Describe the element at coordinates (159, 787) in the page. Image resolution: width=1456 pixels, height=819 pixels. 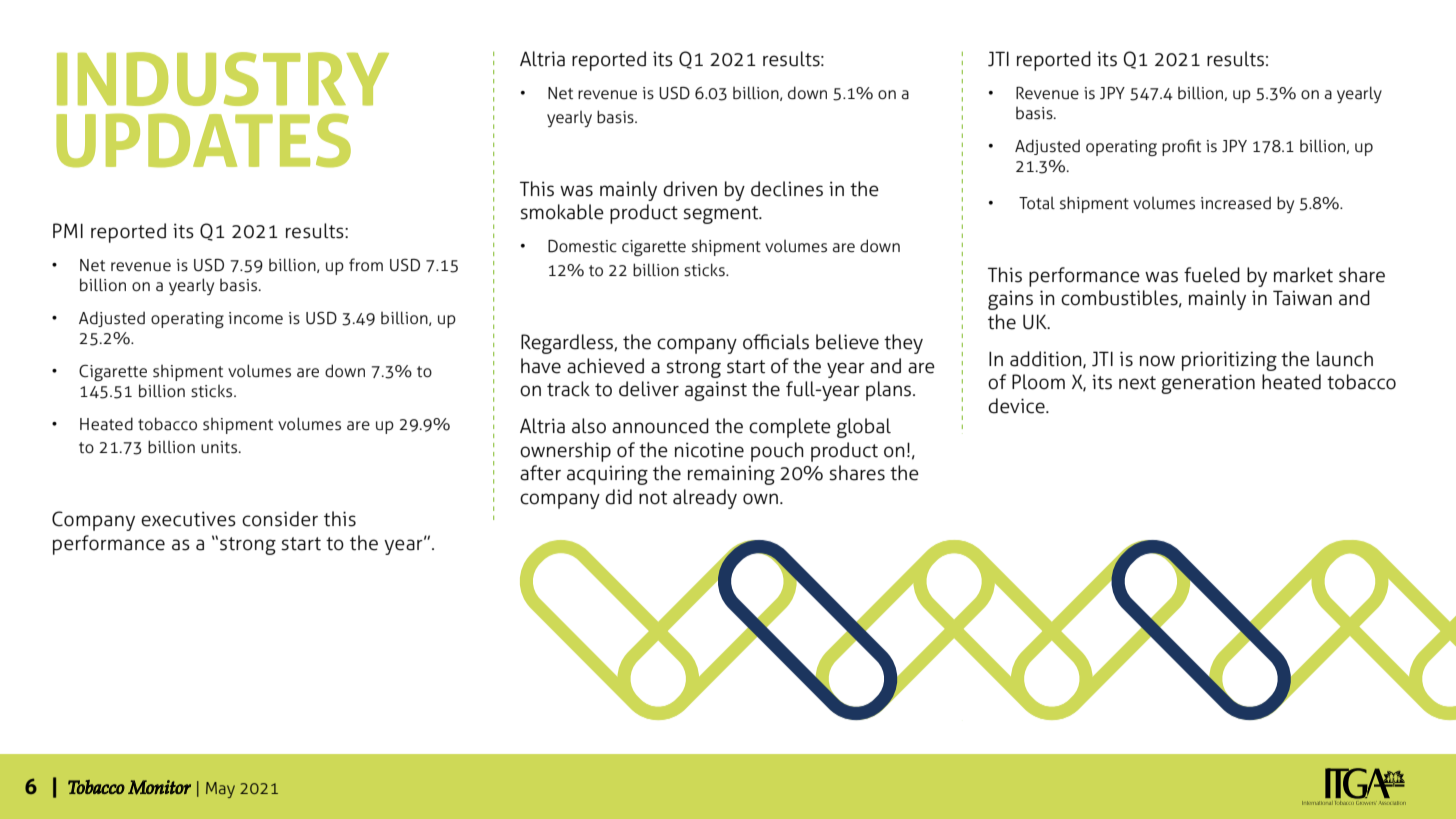
I see `Monitor` at that location.
